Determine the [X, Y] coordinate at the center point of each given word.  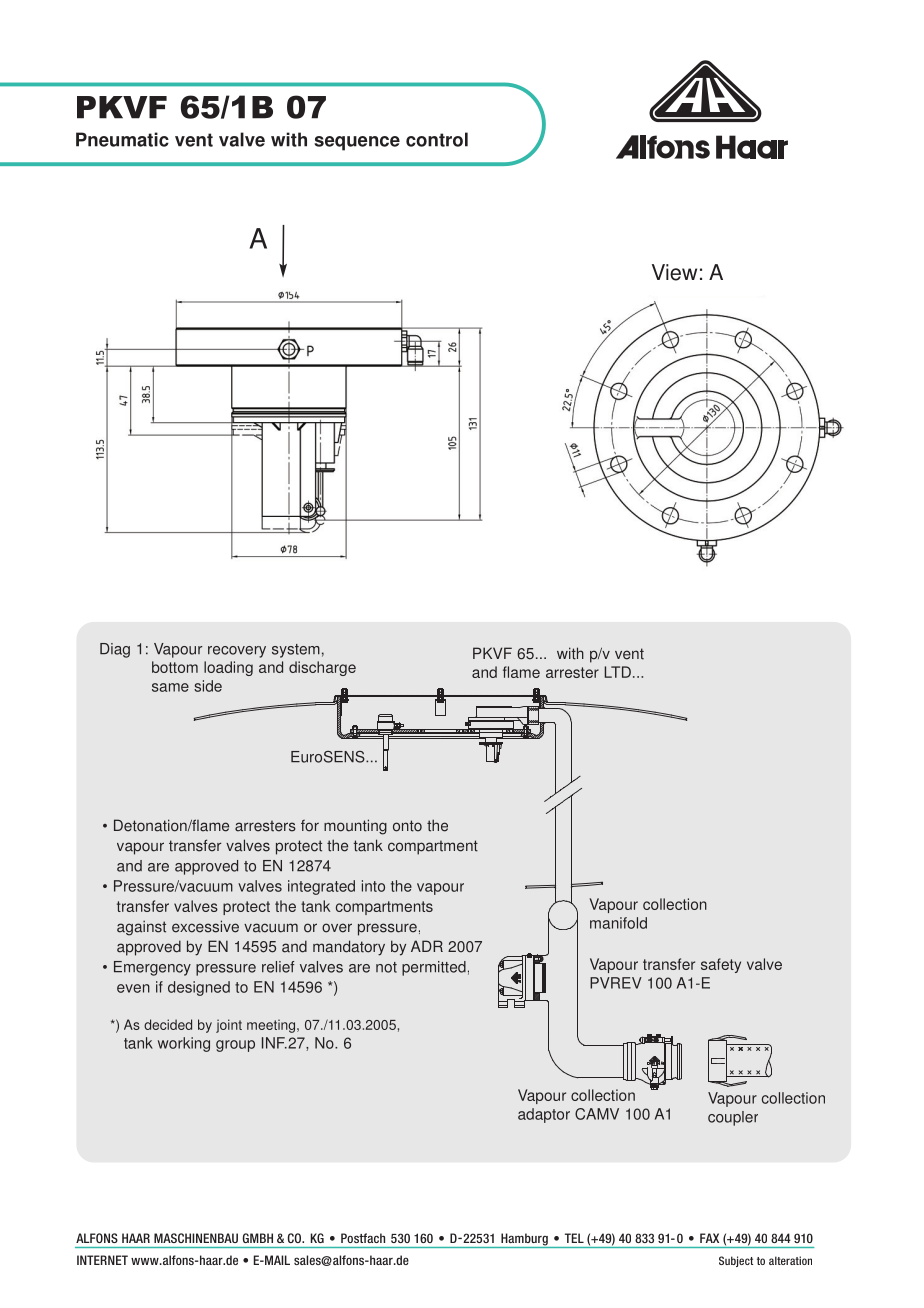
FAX [709, 1238]
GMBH [258, 1238]
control [437, 139]
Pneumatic [122, 139]
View [674, 272]
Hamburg [524, 1240]
